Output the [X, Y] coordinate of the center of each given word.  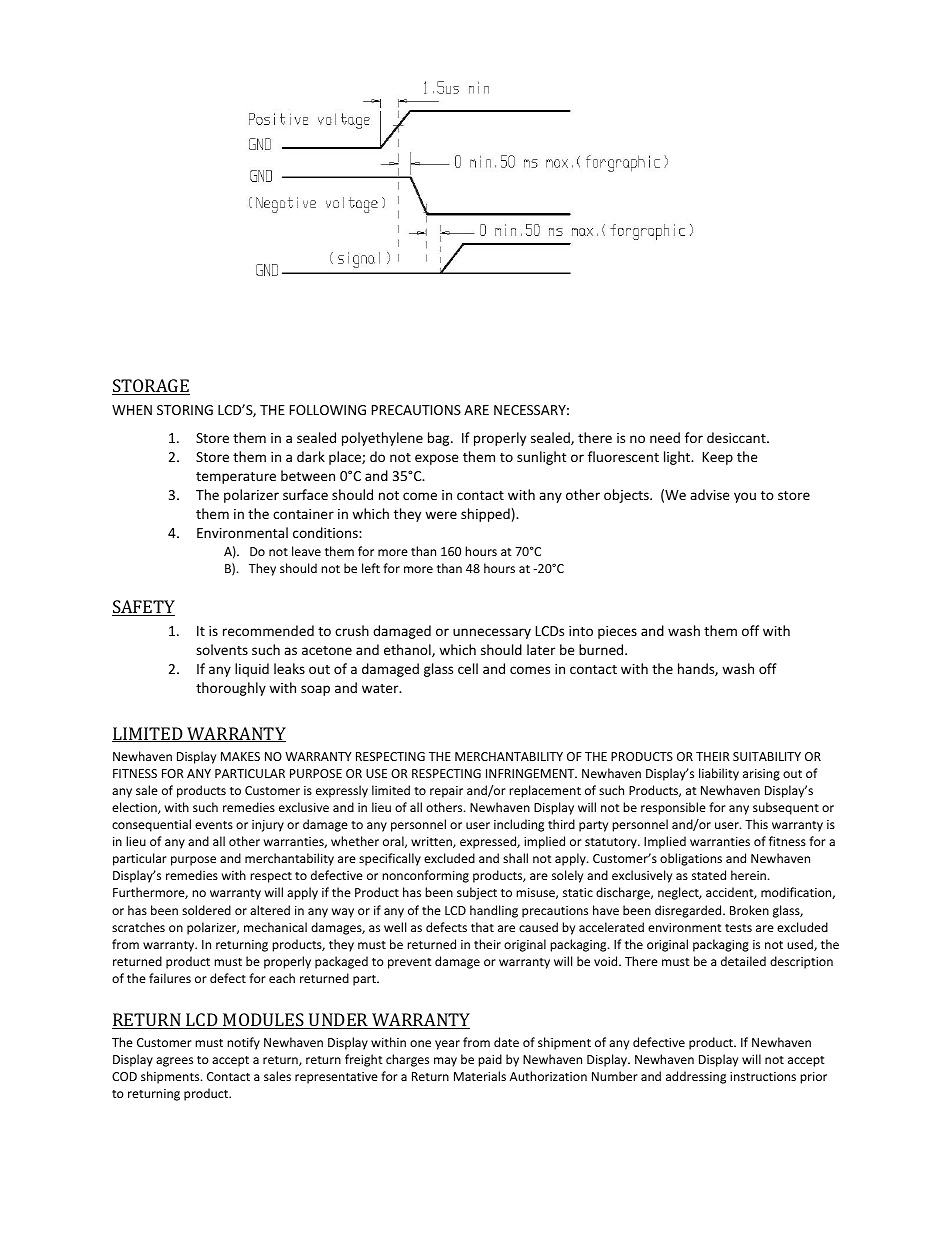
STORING [185, 410]
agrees [174, 1062]
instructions [763, 1076]
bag [440, 439]
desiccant [737, 437]
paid [490, 1060]
